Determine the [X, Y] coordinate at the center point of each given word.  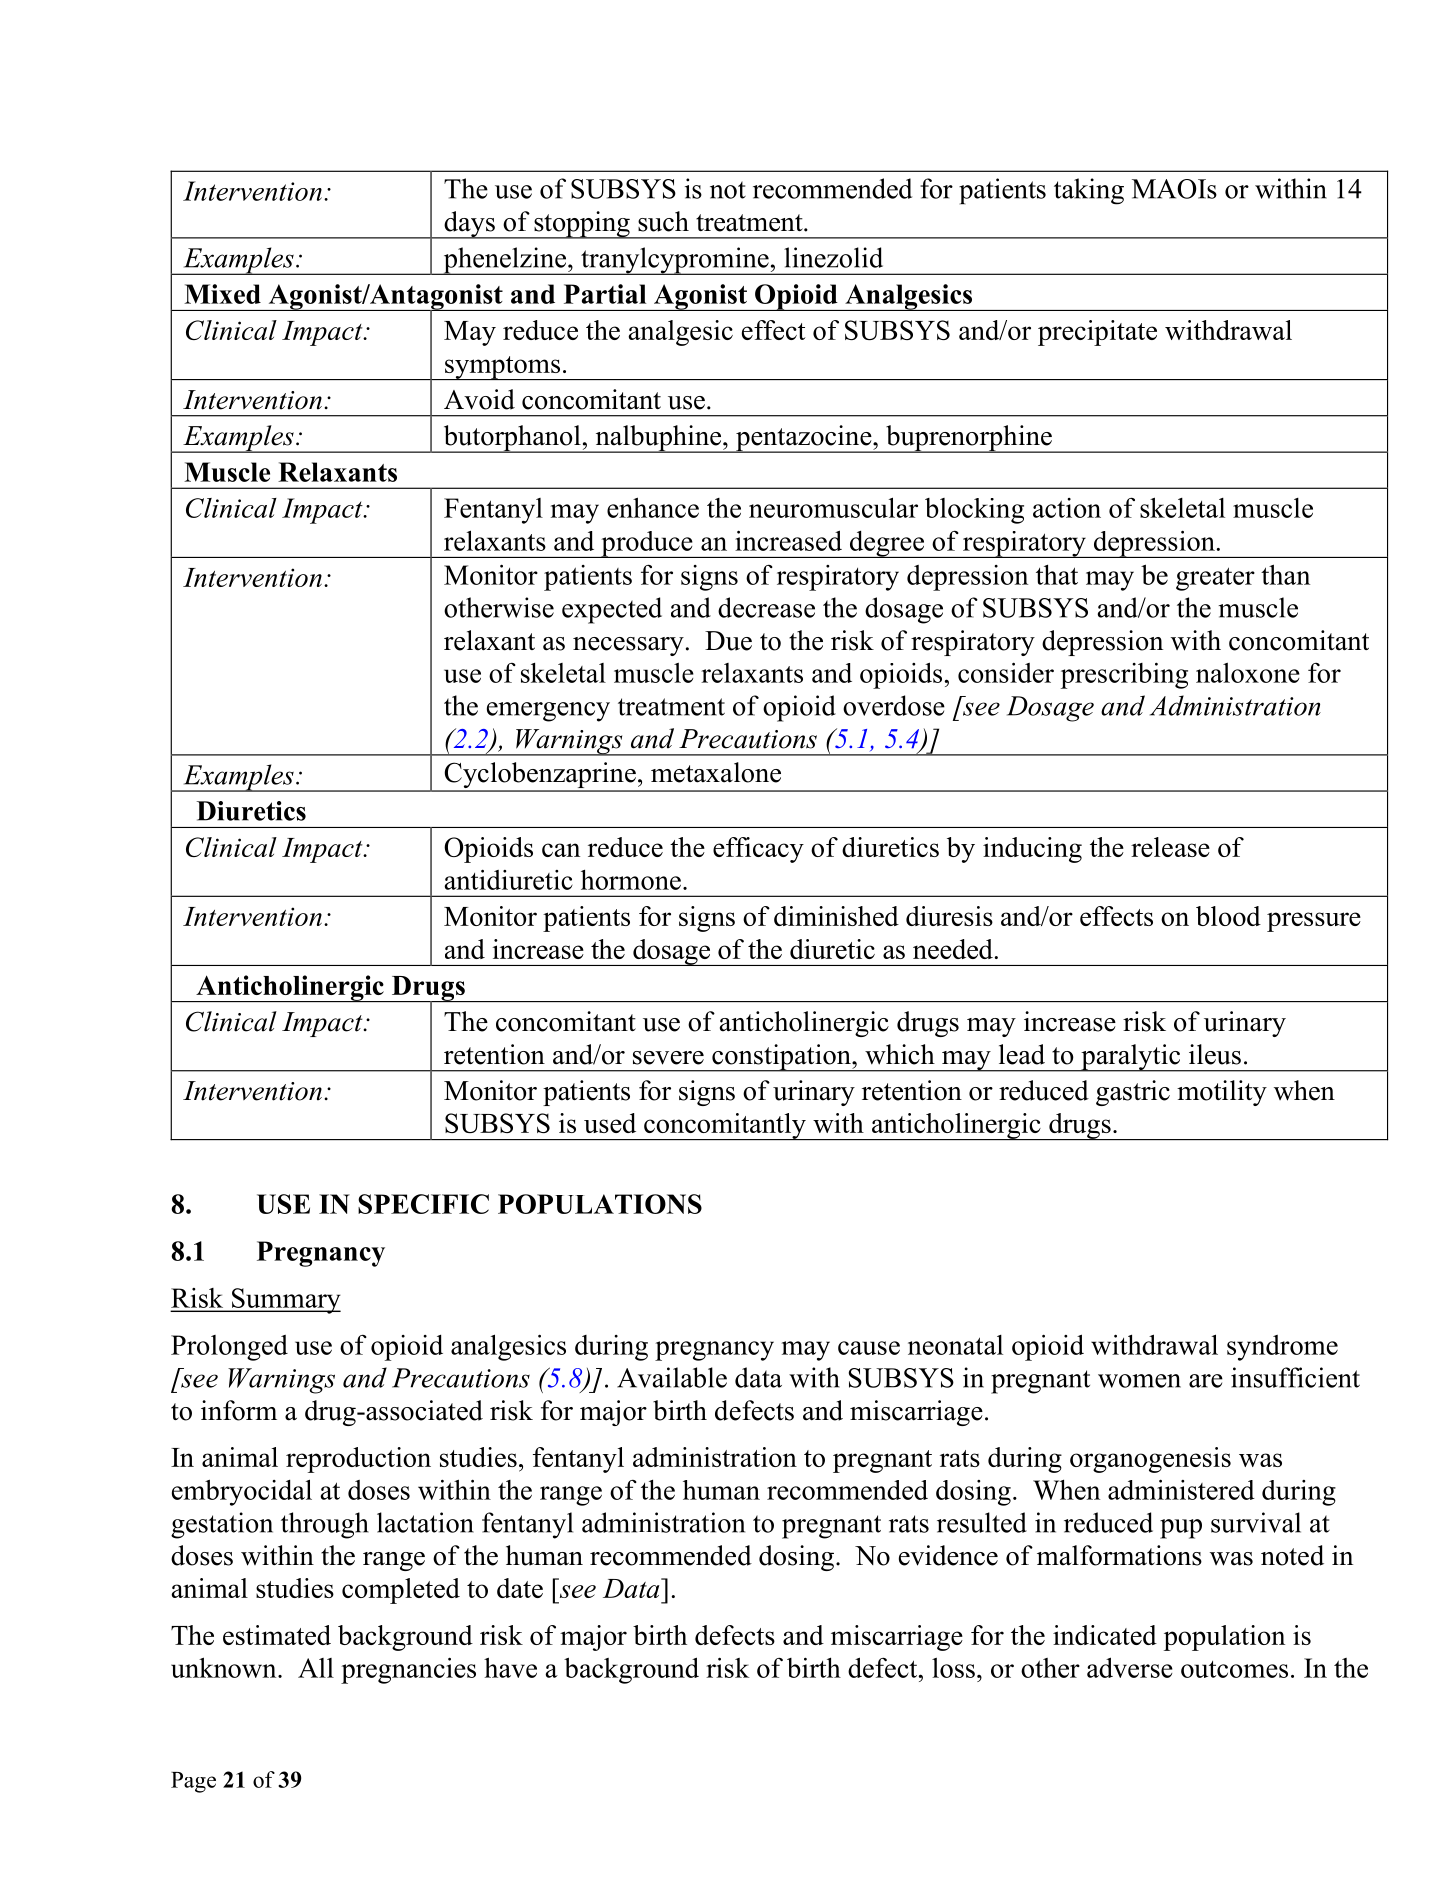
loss [953, 1668]
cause [869, 1348]
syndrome [1282, 1348]
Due [728, 641]
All [316, 1668]
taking [1089, 191]
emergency [548, 712]
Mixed [222, 294]
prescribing [1124, 675]
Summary [285, 1301]
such [663, 221]
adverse [1130, 1667]
